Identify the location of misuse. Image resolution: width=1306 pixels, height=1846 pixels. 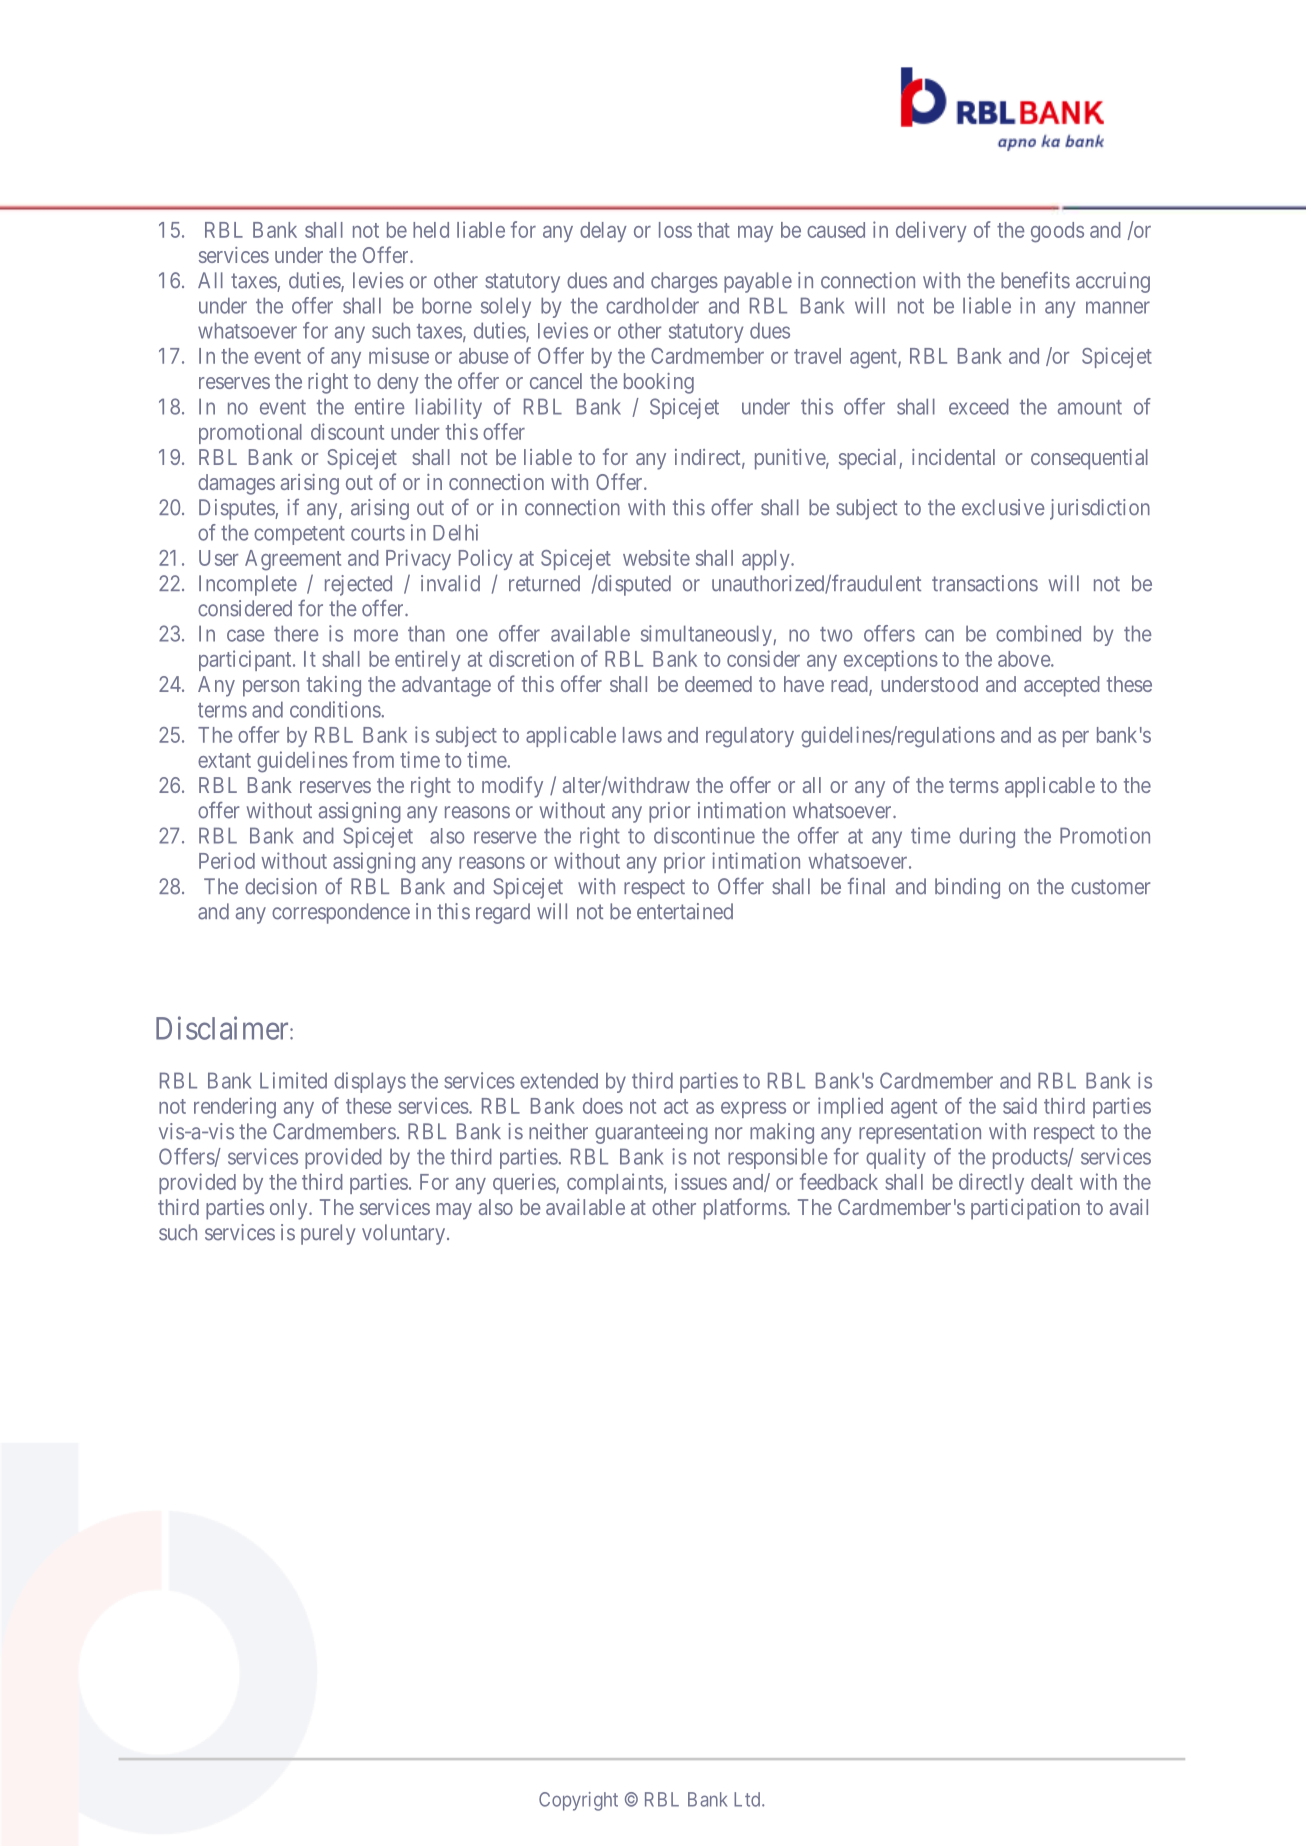
(399, 355).
